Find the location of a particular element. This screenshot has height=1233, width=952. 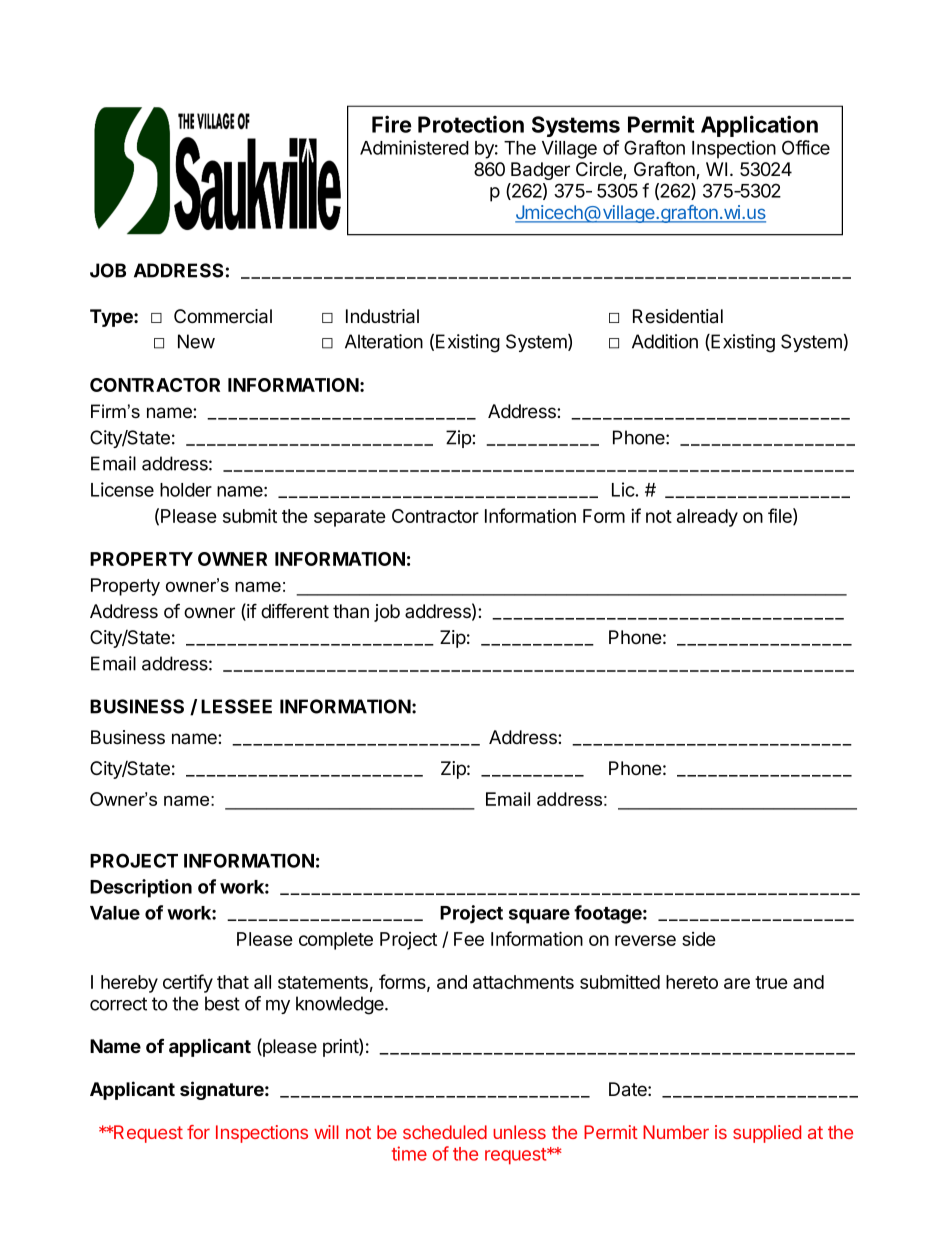

reverse is located at coordinates (645, 940).
